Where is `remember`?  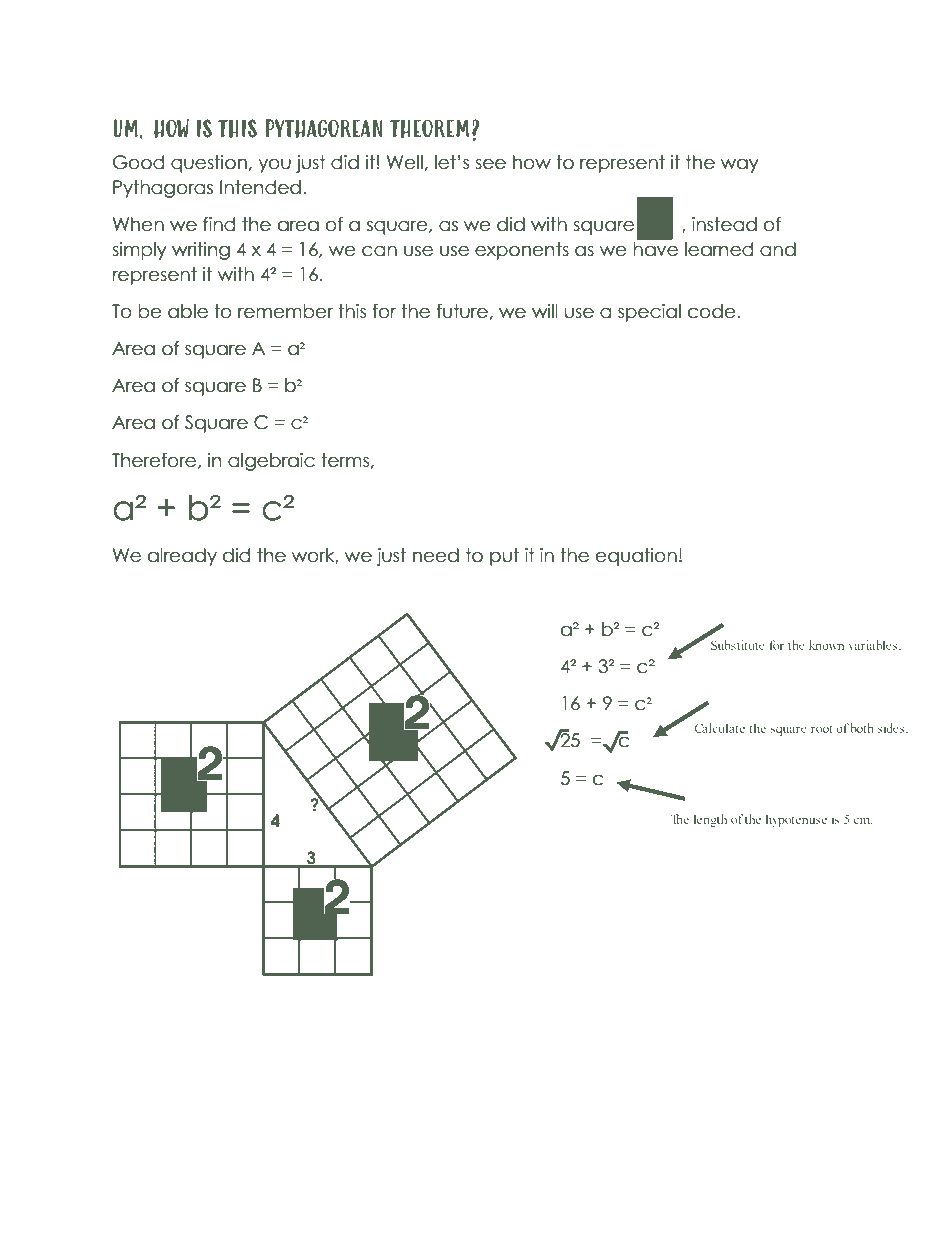
remember is located at coordinates (285, 311).
